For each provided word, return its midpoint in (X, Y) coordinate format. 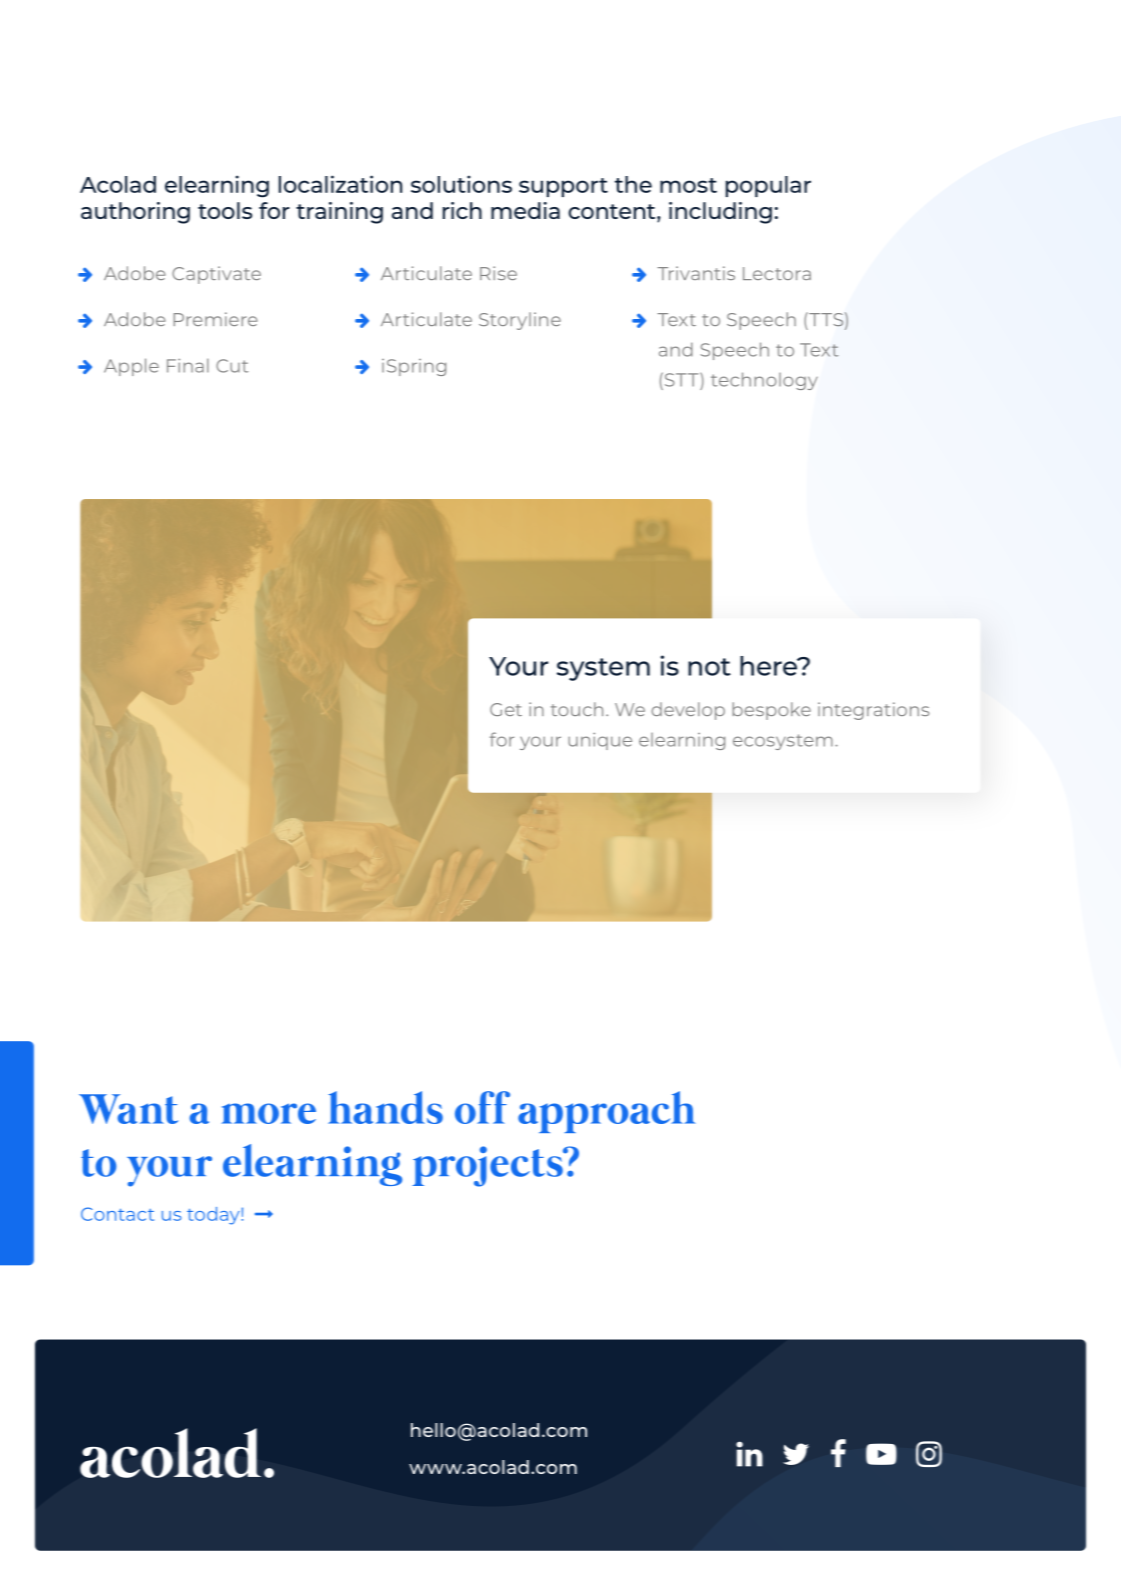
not (709, 667)
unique (600, 741)
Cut (232, 366)
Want (128, 1109)
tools (225, 210)
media (525, 210)
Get (506, 709)
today (214, 1216)
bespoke (771, 711)
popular (768, 186)
